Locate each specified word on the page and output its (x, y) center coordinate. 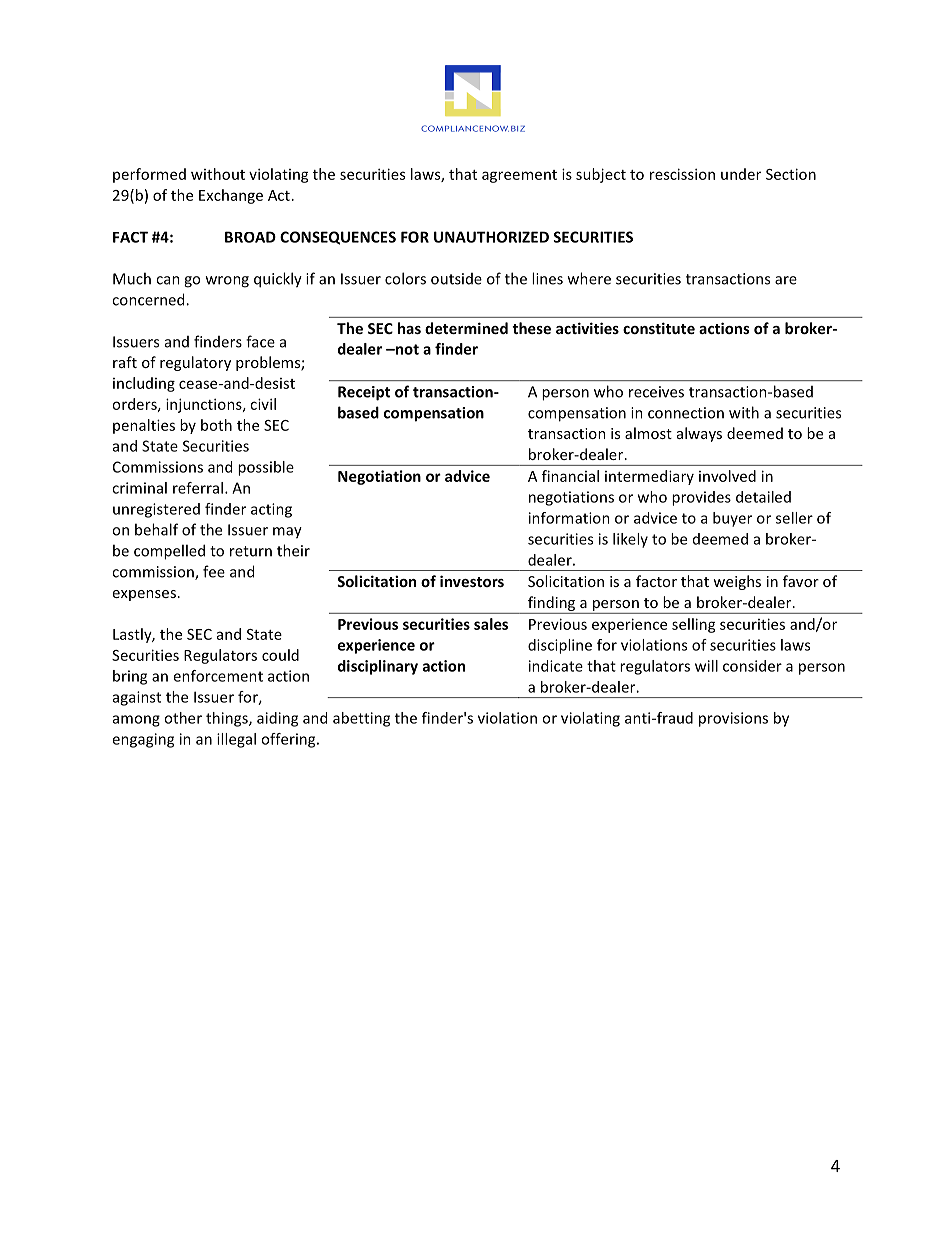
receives (656, 392)
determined (466, 328)
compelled (169, 552)
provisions (733, 719)
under (741, 174)
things (228, 719)
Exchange (231, 196)
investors (472, 581)
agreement (519, 176)
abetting (361, 719)
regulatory (195, 363)
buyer (732, 519)
